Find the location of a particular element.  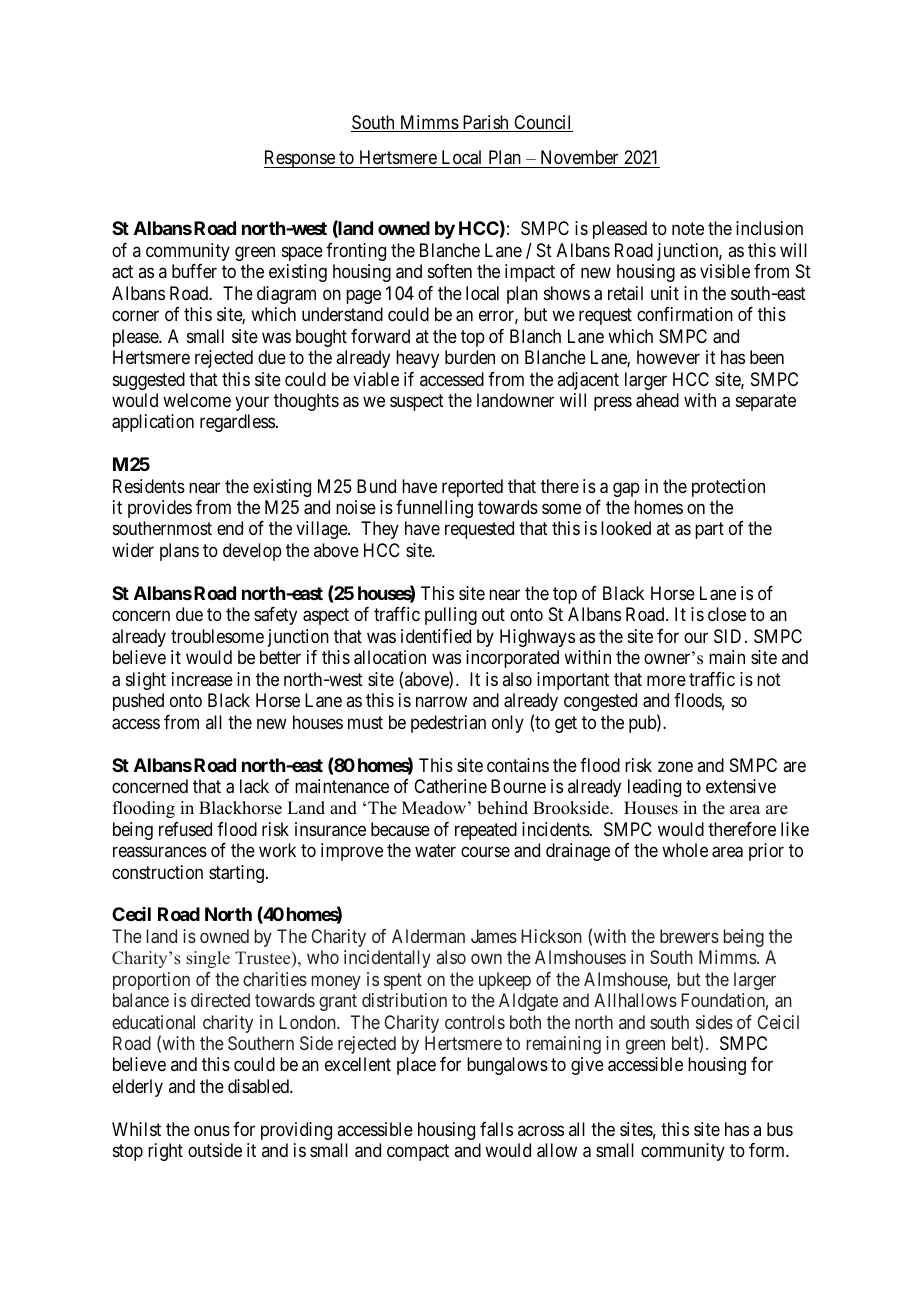

Response is located at coordinates (300, 159).
